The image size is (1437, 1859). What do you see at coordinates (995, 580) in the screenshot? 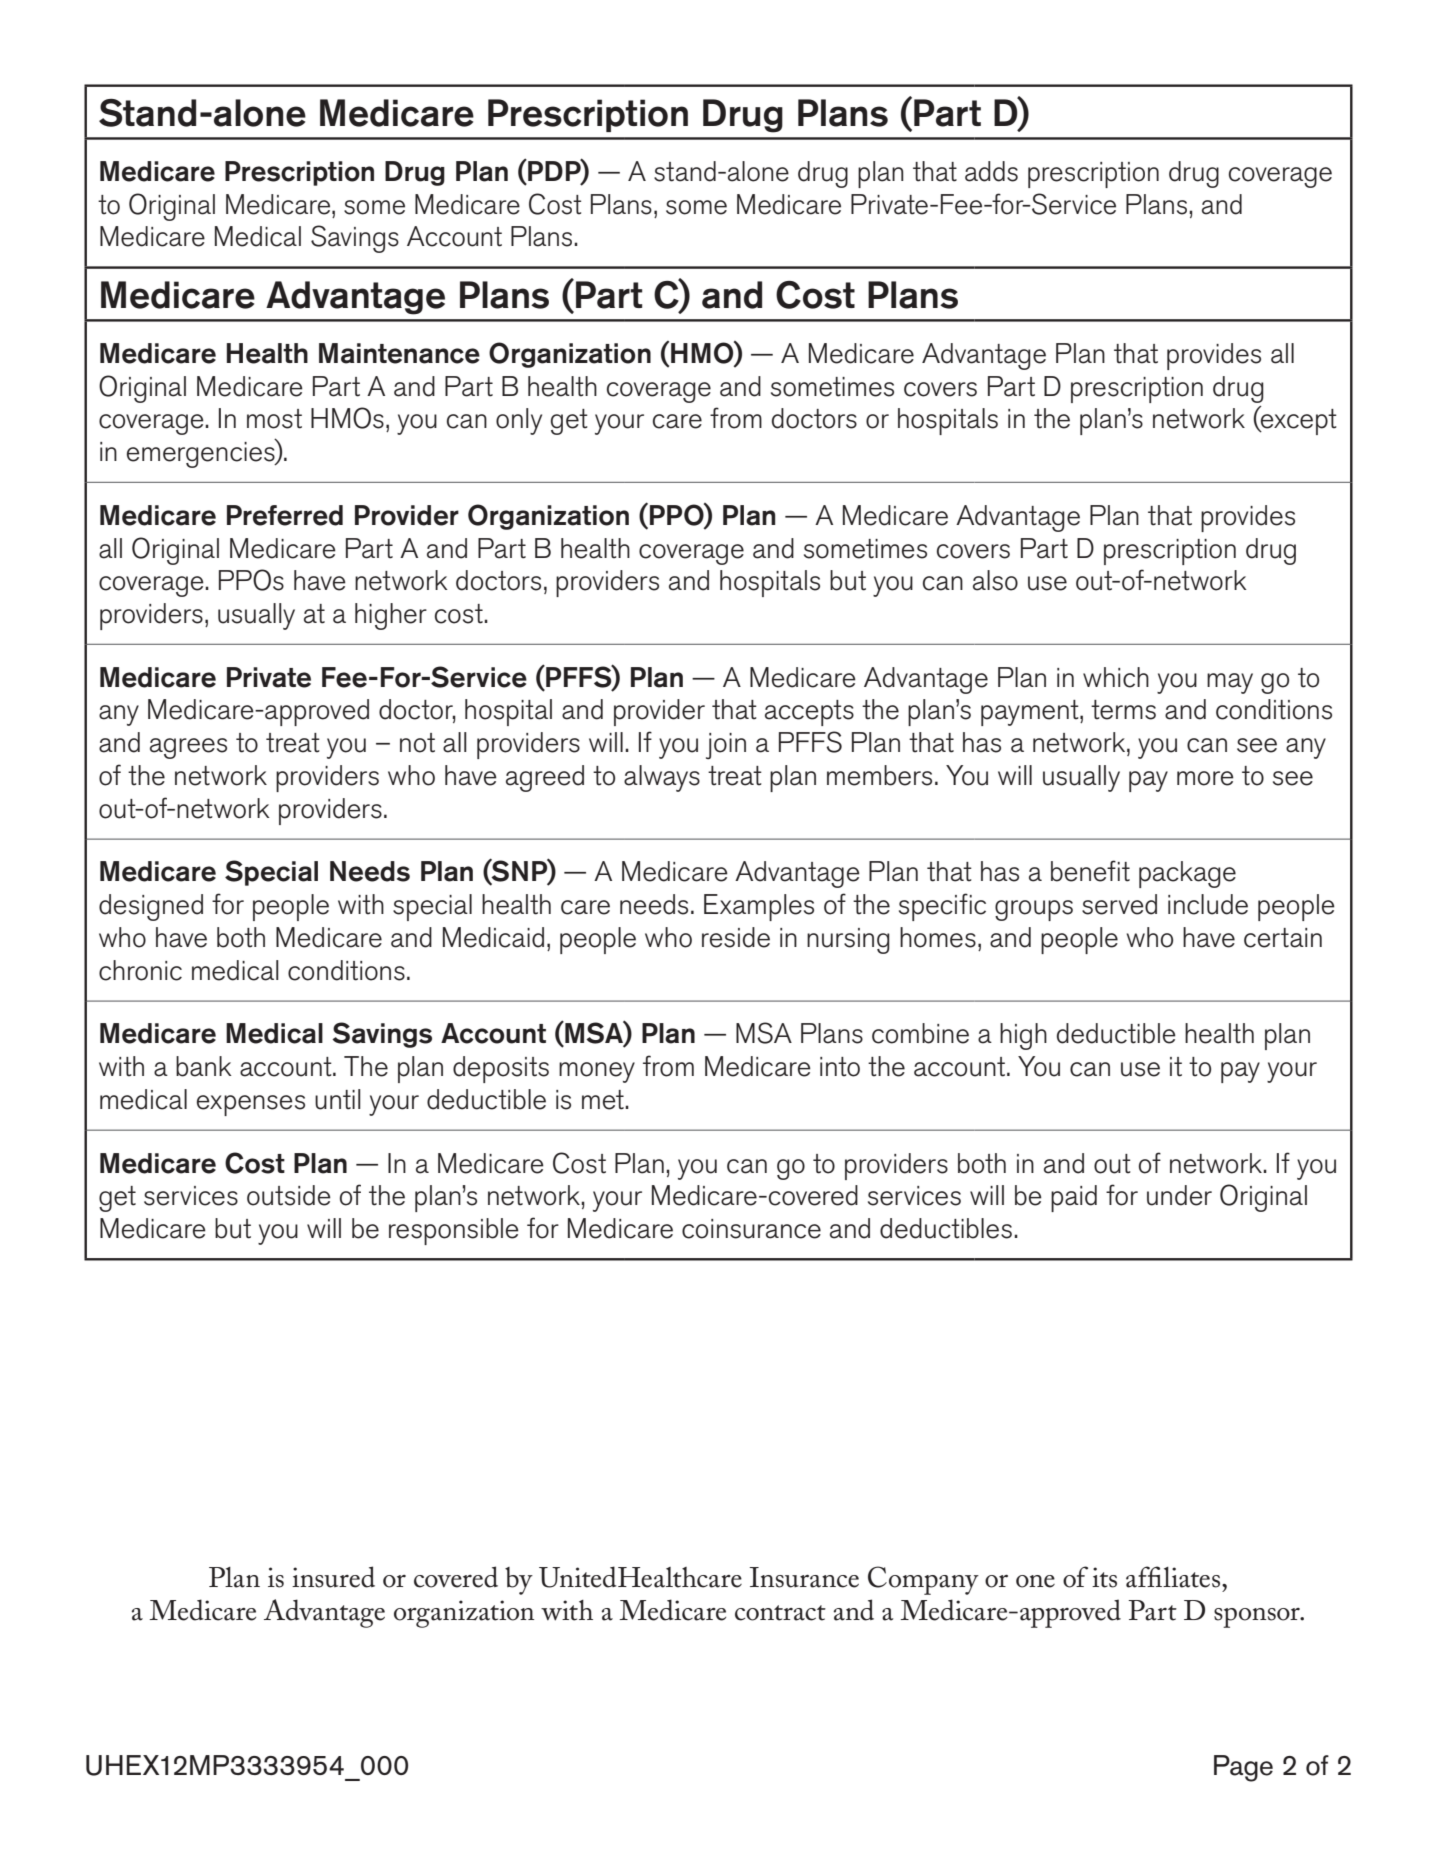
I see `also` at bounding box center [995, 580].
